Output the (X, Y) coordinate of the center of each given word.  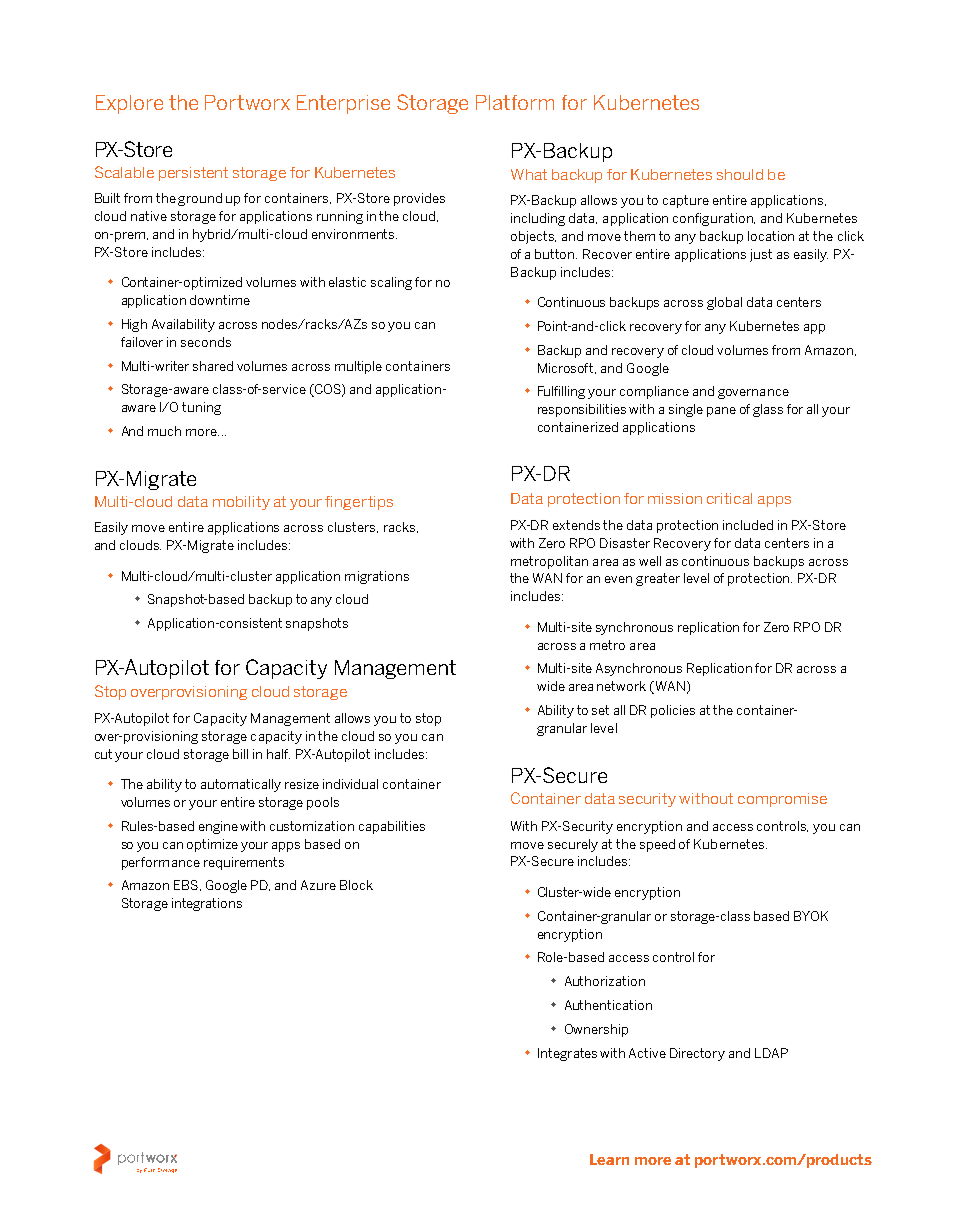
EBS (187, 885)
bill (240, 754)
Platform (515, 102)
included (748, 525)
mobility (241, 503)
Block (356, 885)
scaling (391, 283)
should (740, 174)
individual (350, 784)
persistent (193, 174)
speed (657, 845)
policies (673, 711)
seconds (206, 342)
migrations (377, 577)
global (724, 303)
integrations (207, 904)
